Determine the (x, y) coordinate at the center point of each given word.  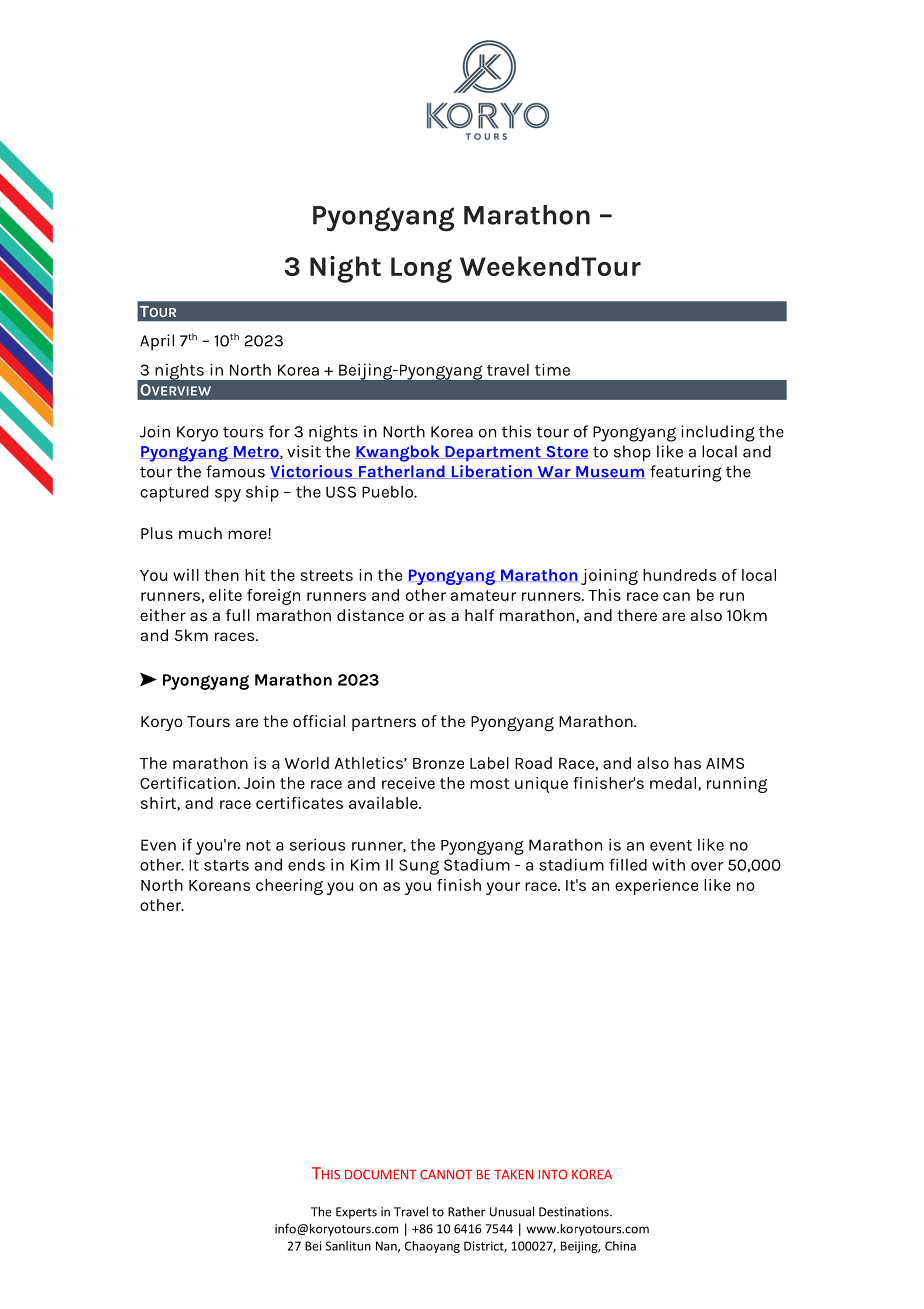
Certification (188, 783)
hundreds (679, 575)
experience (656, 887)
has (687, 763)
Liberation (491, 472)
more (248, 534)
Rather (466, 1212)
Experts (356, 1213)
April (157, 342)
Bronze (438, 763)
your (503, 888)
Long (421, 270)
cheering (289, 887)
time (552, 369)
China (620, 1246)
